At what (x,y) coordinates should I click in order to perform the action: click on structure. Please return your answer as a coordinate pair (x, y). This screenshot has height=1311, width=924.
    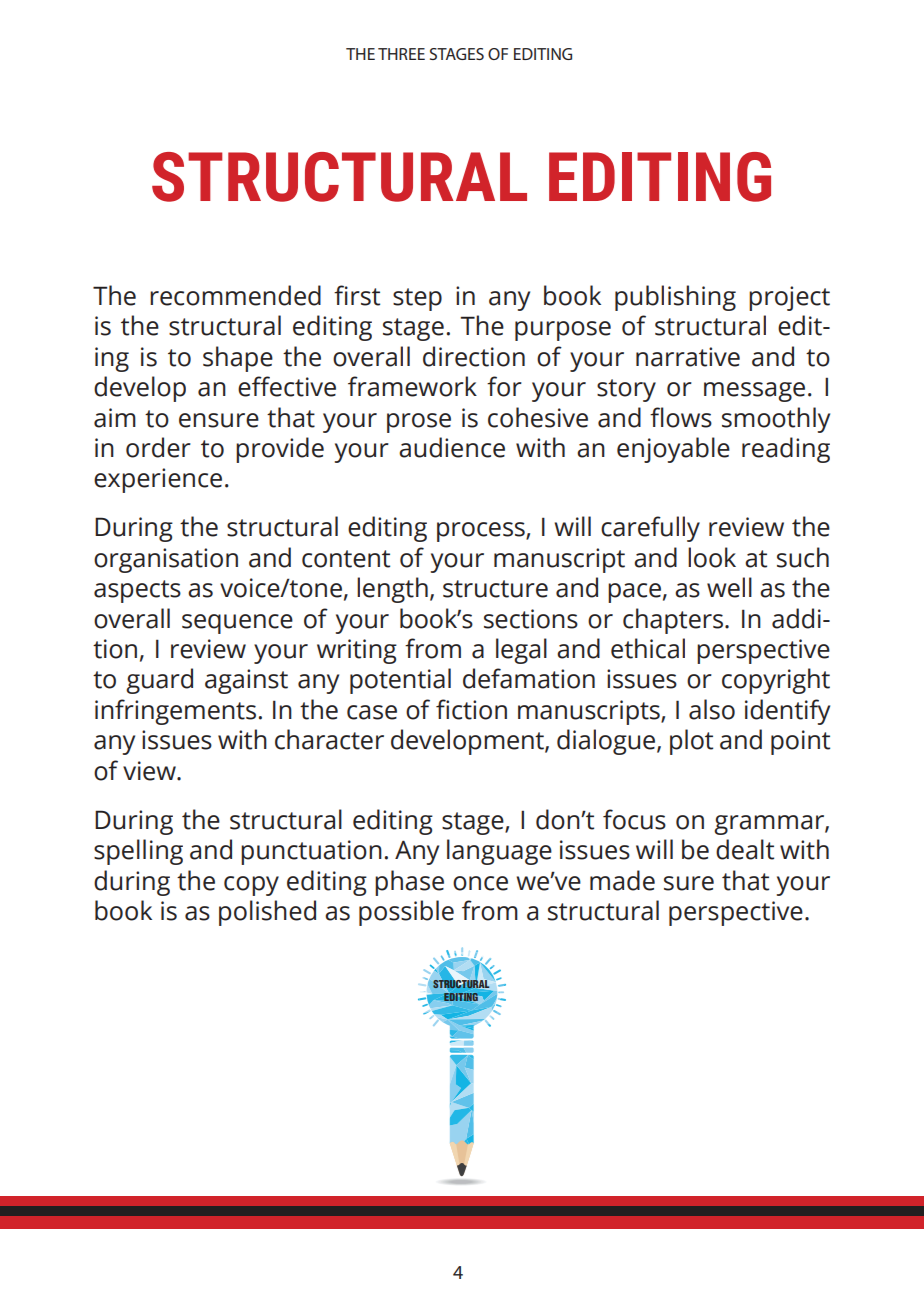
    Looking at the image, I should click on (495, 589).
